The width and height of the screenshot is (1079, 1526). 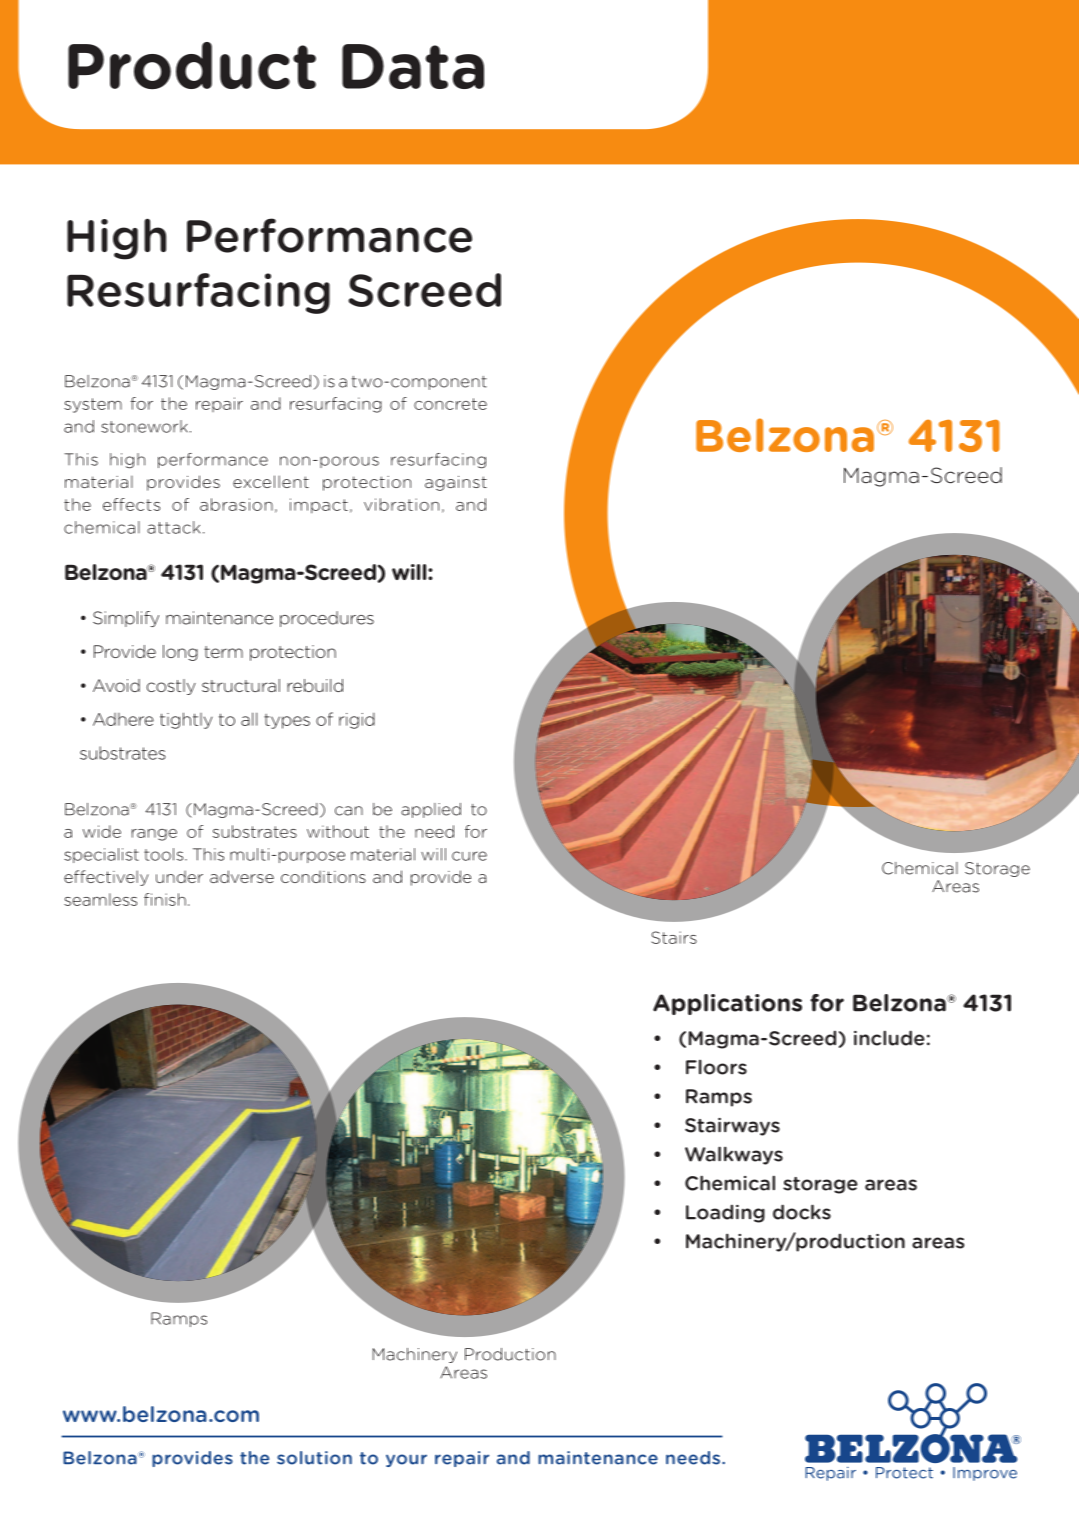 I want to click on docks, so click(x=802, y=1212).
